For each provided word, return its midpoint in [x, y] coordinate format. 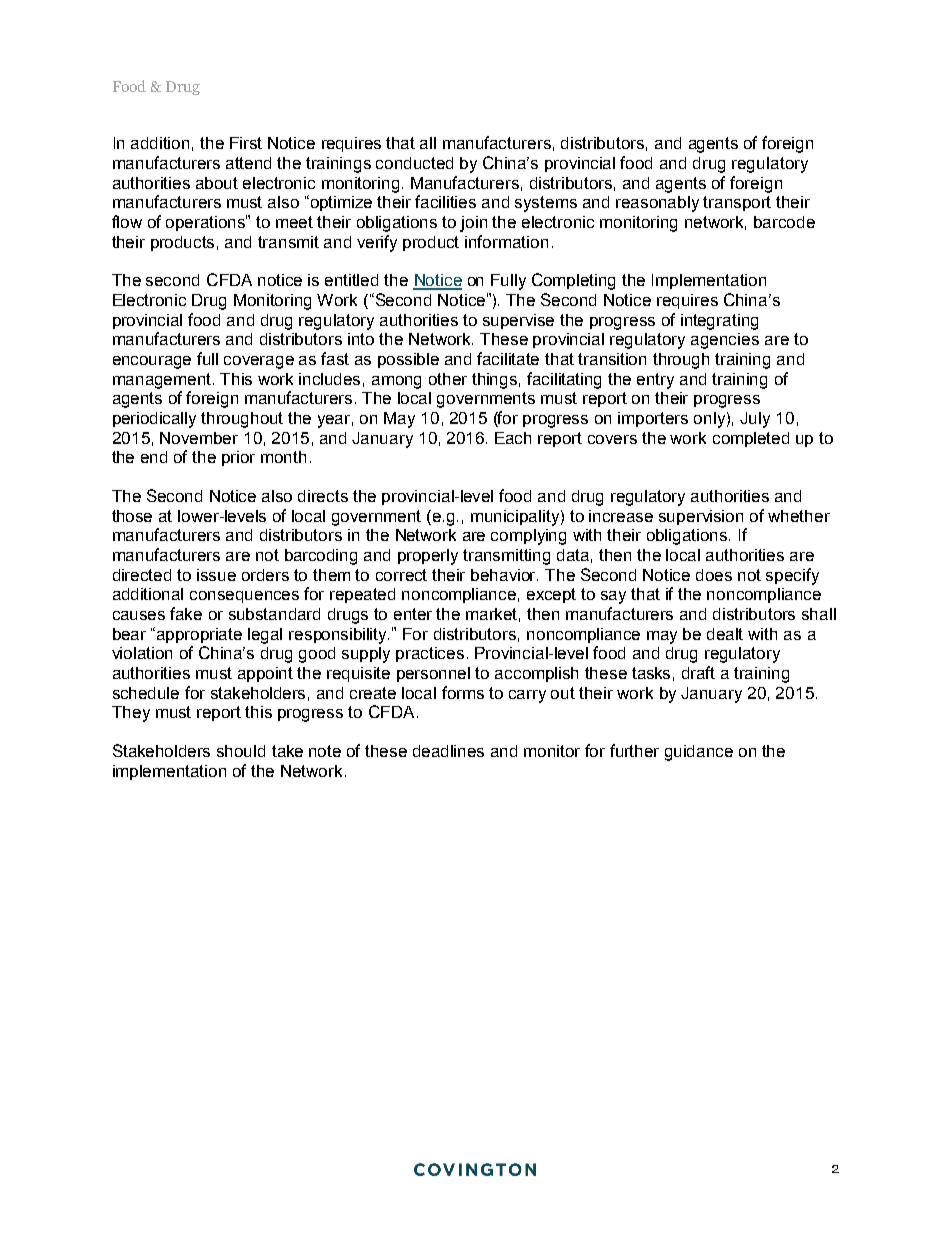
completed [751, 439]
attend [248, 163]
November [199, 438]
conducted [414, 163]
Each [513, 438]
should [241, 751]
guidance [699, 753]
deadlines [448, 751]
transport [737, 203]
